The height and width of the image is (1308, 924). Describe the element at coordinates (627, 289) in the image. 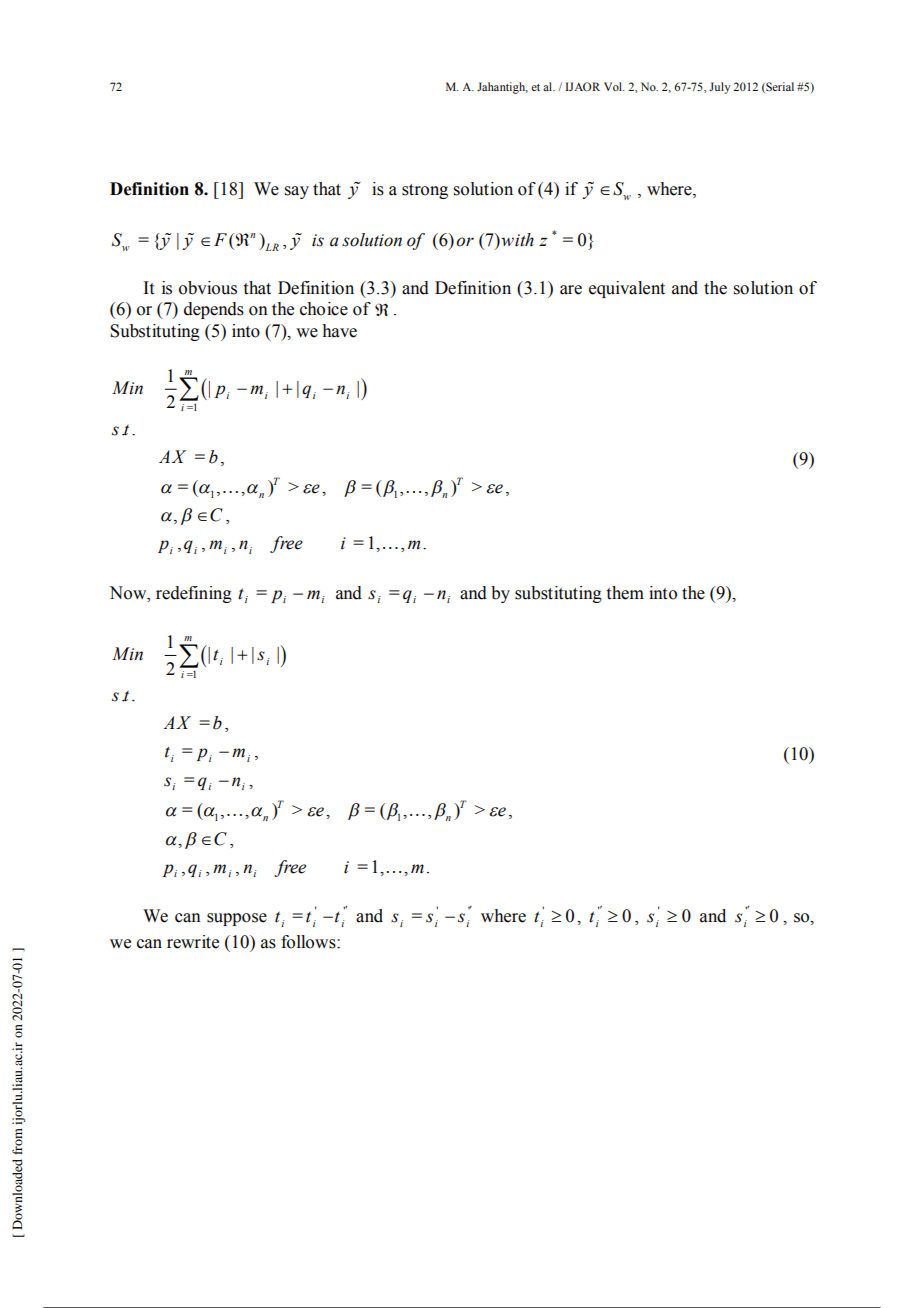

I see `equivalent` at that location.
